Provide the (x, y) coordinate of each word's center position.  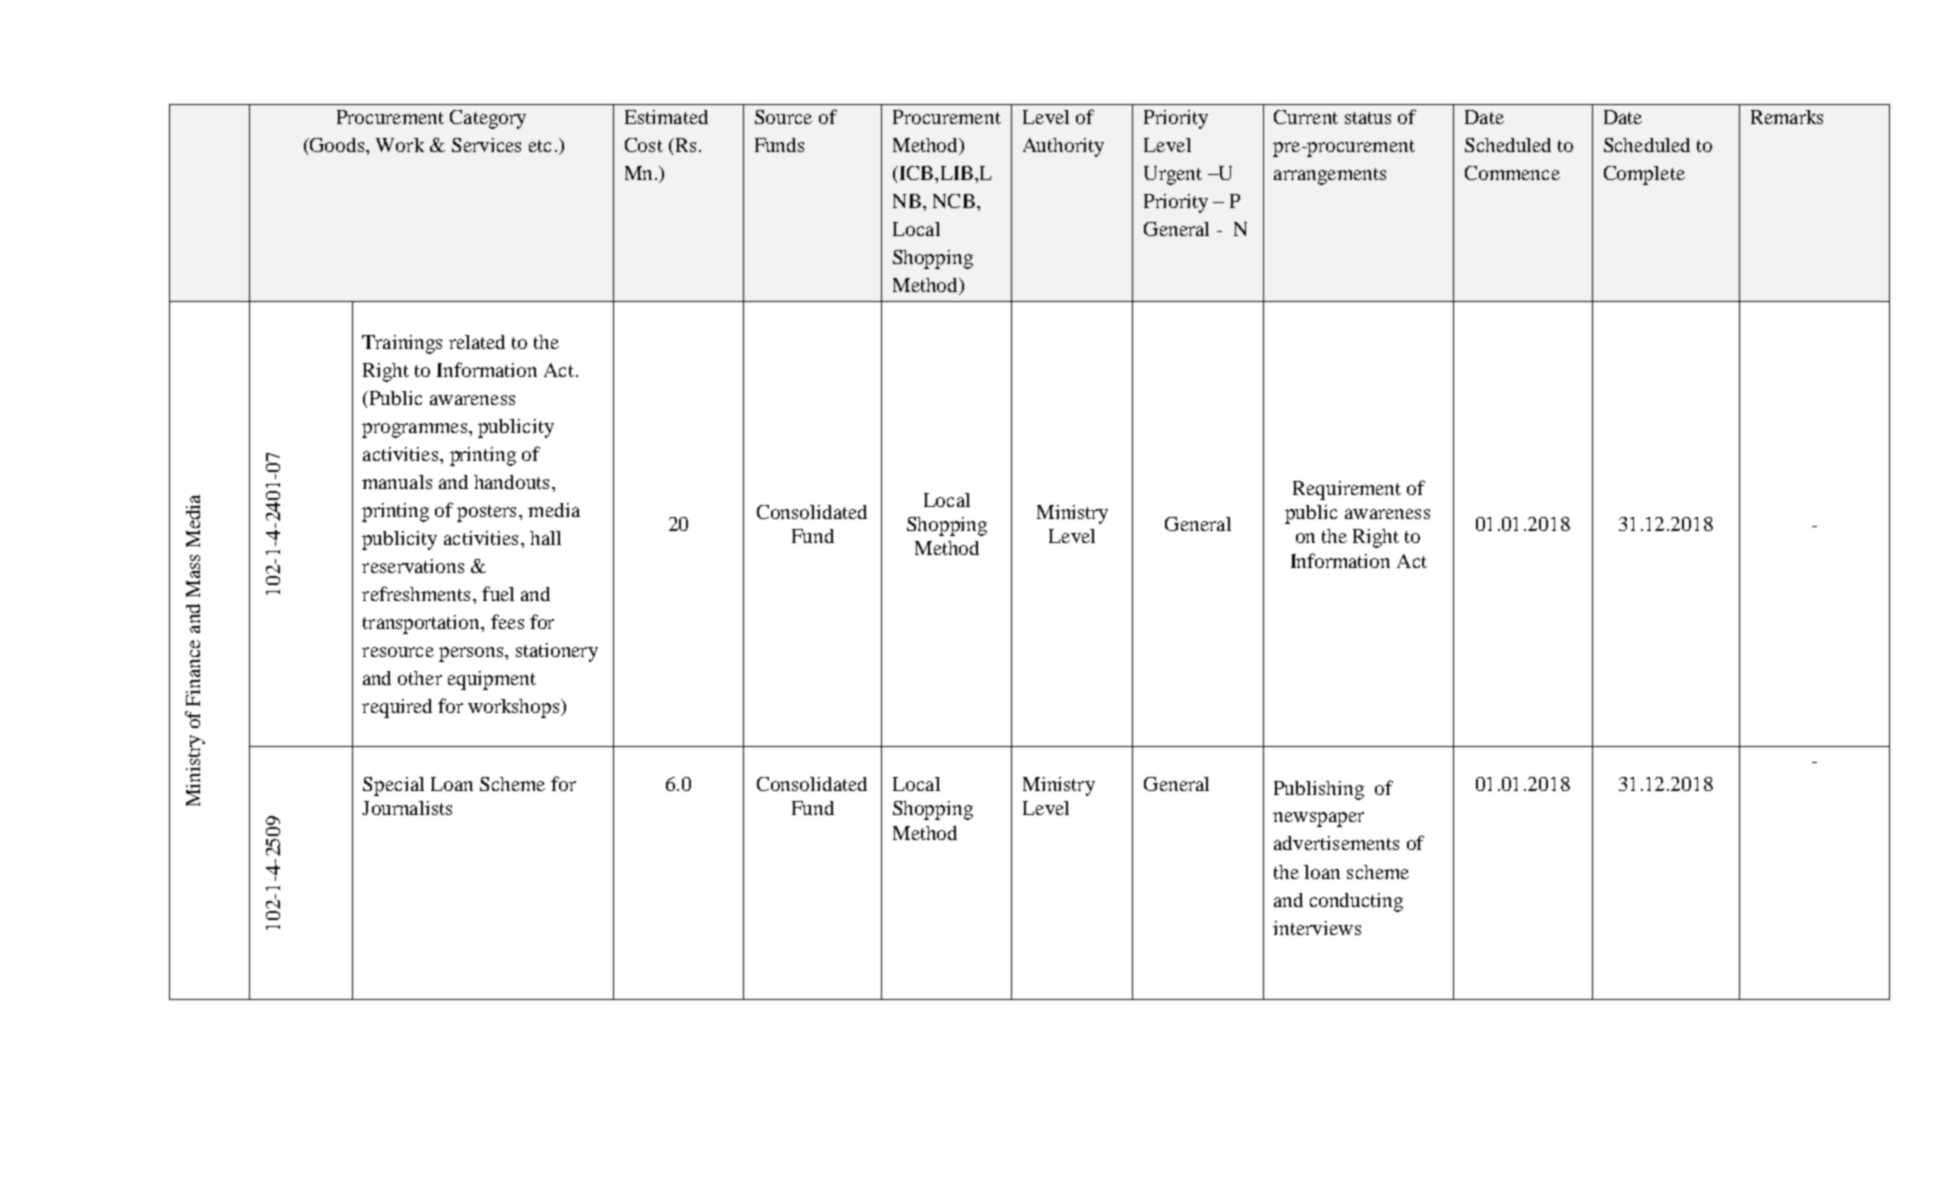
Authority (1063, 147)
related (477, 342)
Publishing (1319, 790)
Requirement (1347, 490)
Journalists (407, 808)
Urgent (1173, 175)
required (397, 708)
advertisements (1336, 843)
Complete (1644, 175)
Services (486, 145)
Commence (1512, 173)
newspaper (1318, 819)
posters (486, 513)
